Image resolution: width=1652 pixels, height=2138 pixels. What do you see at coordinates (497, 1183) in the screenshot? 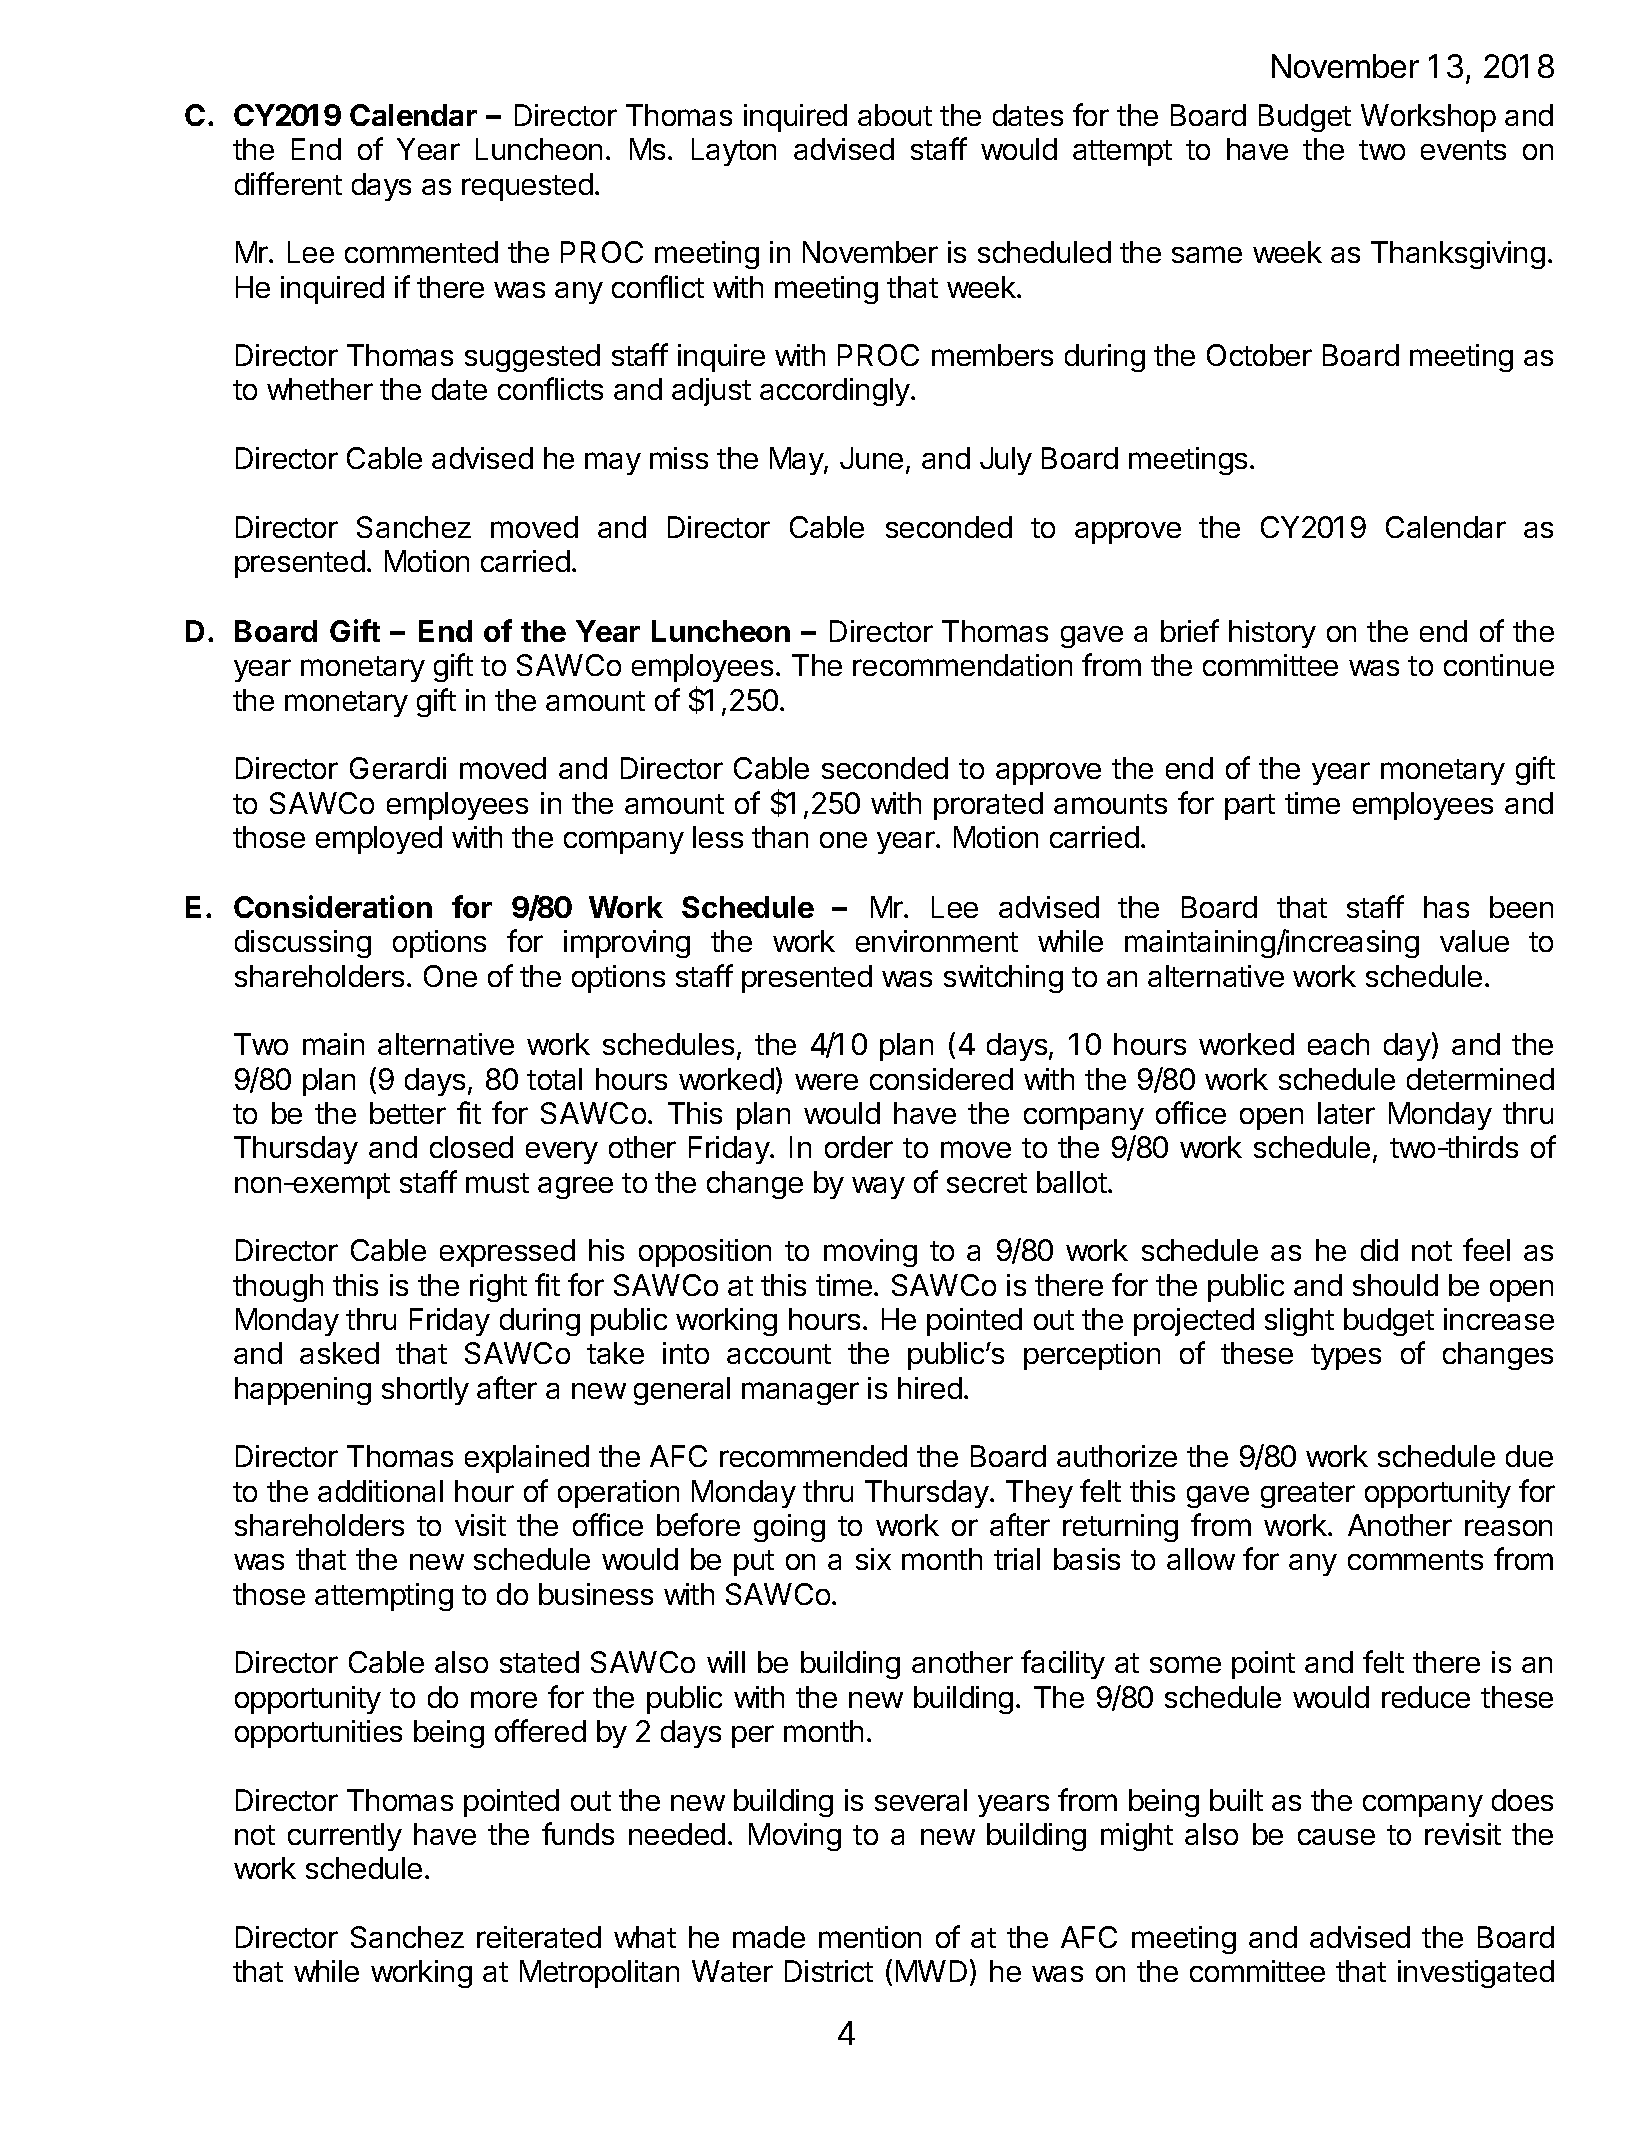
I see `must` at bounding box center [497, 1183].
